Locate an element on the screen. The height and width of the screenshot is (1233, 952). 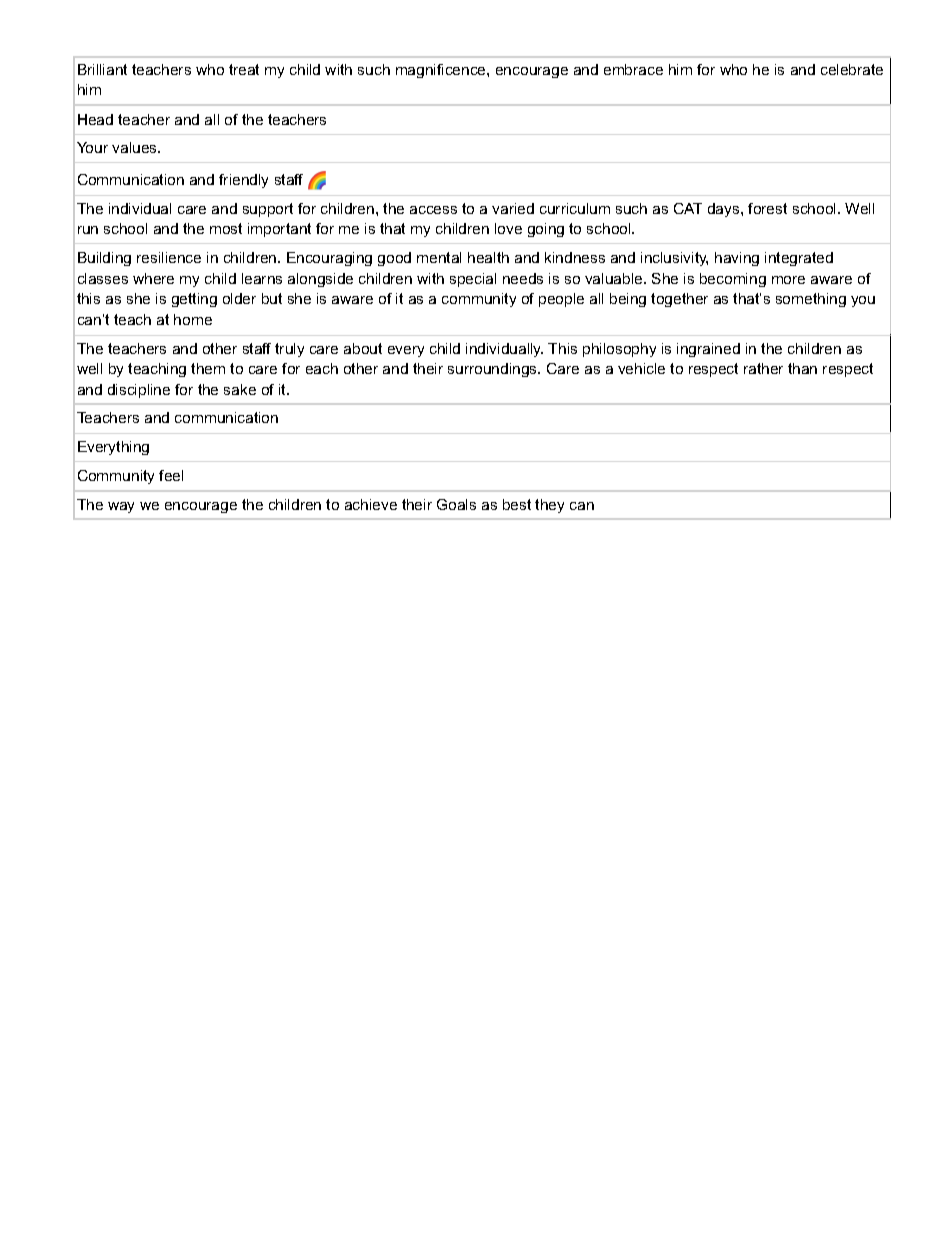
magnificence is located at coordinates (442, 71).
